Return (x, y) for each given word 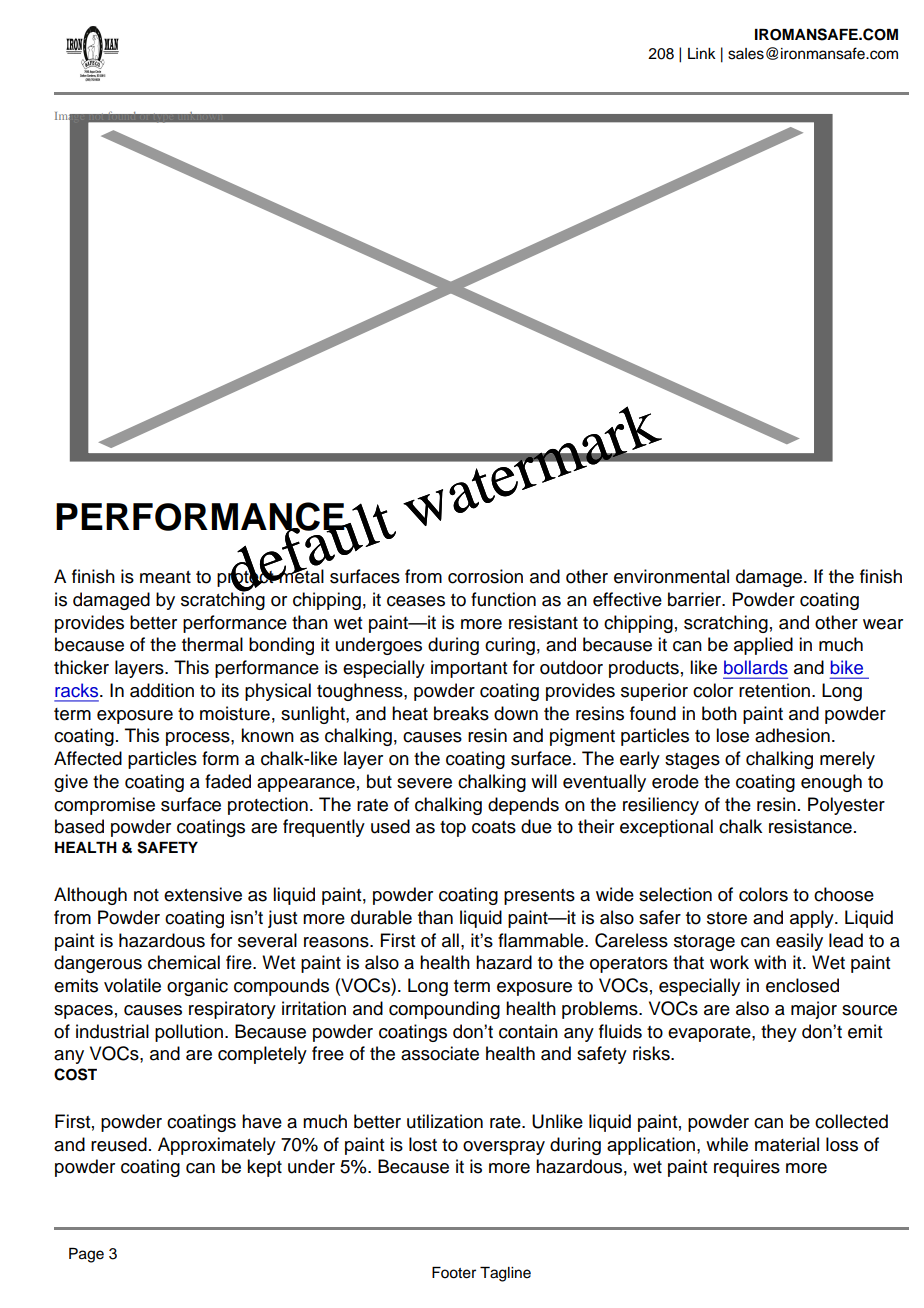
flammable (542, 940)
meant (165, 577)
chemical (184, 962)
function (503, 599)
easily (799, 942)
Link (702, 53)
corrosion (485, 576)
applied (763, 646)
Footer (454, 1273)
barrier (695, 599)
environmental (671, 576)
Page (86, 1255)
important (469, 669)
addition (162, 690)
